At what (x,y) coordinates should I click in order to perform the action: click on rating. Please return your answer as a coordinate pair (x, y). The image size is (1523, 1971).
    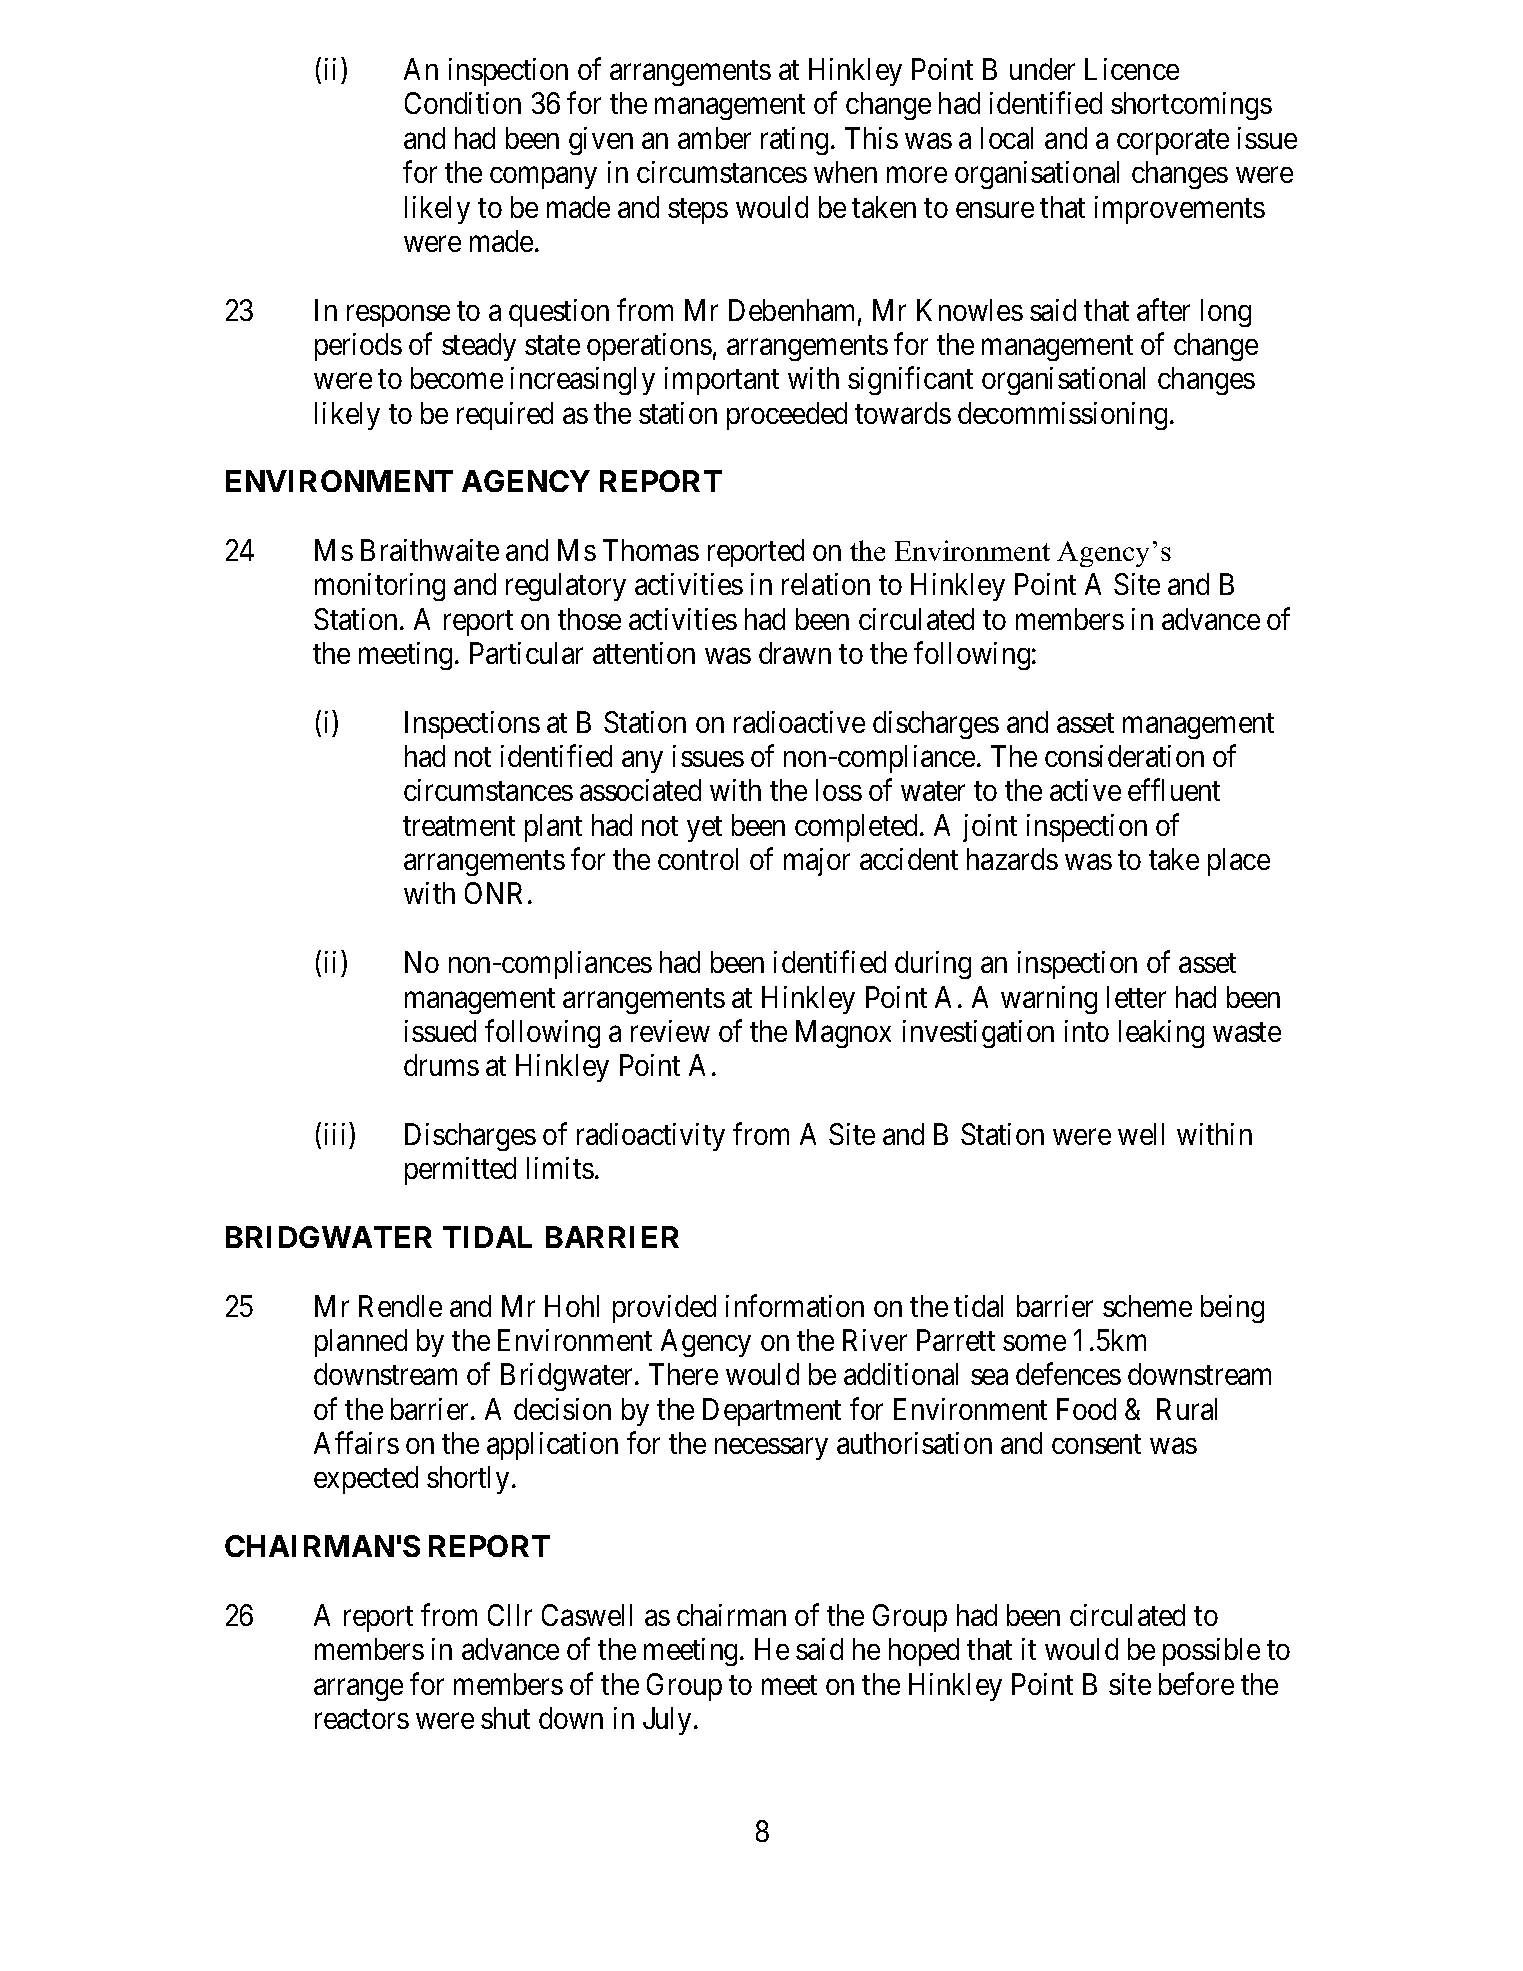
    Looking at the image, I should click on (794, 141).
